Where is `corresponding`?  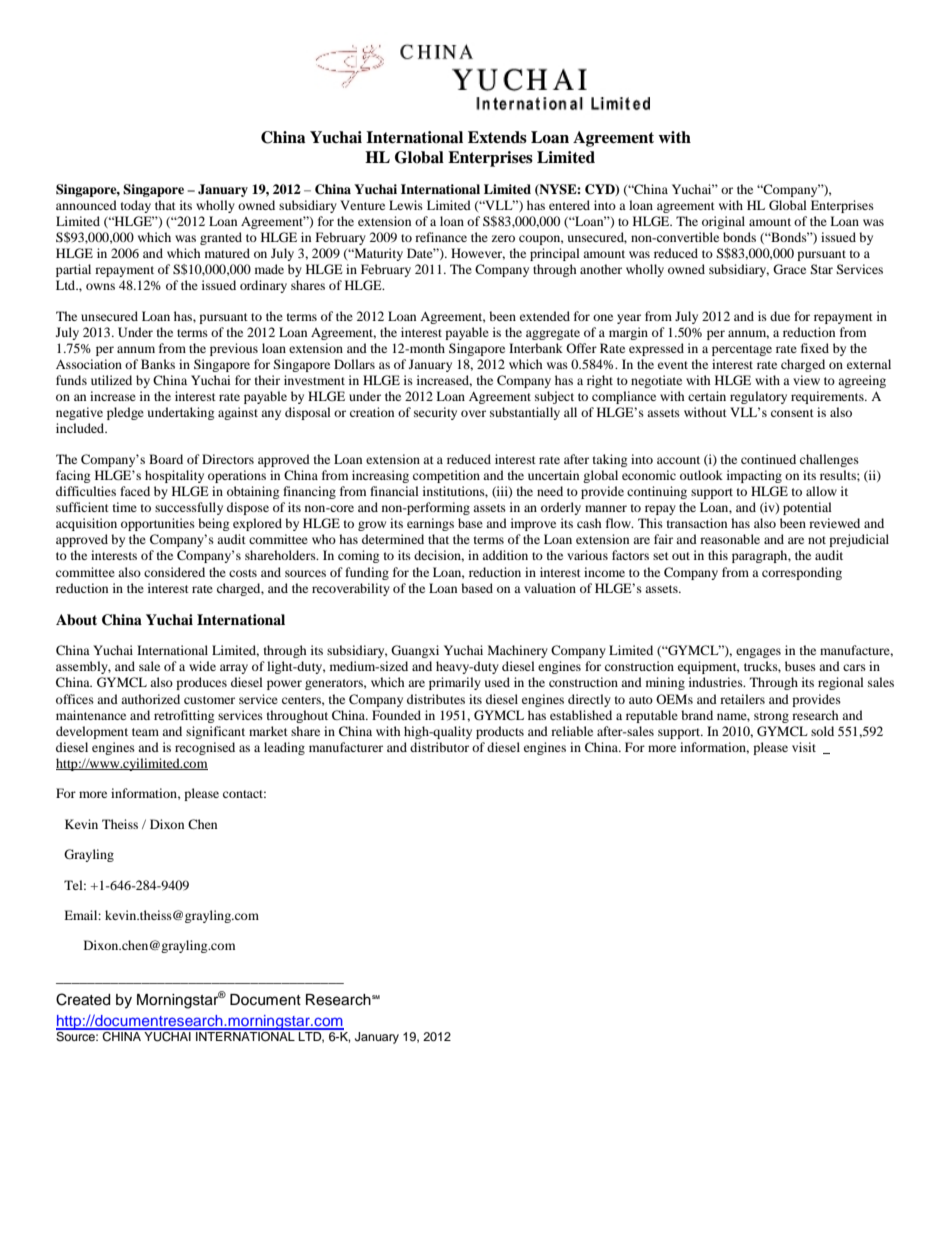 corresponding is located at coordinates (802, 573).
